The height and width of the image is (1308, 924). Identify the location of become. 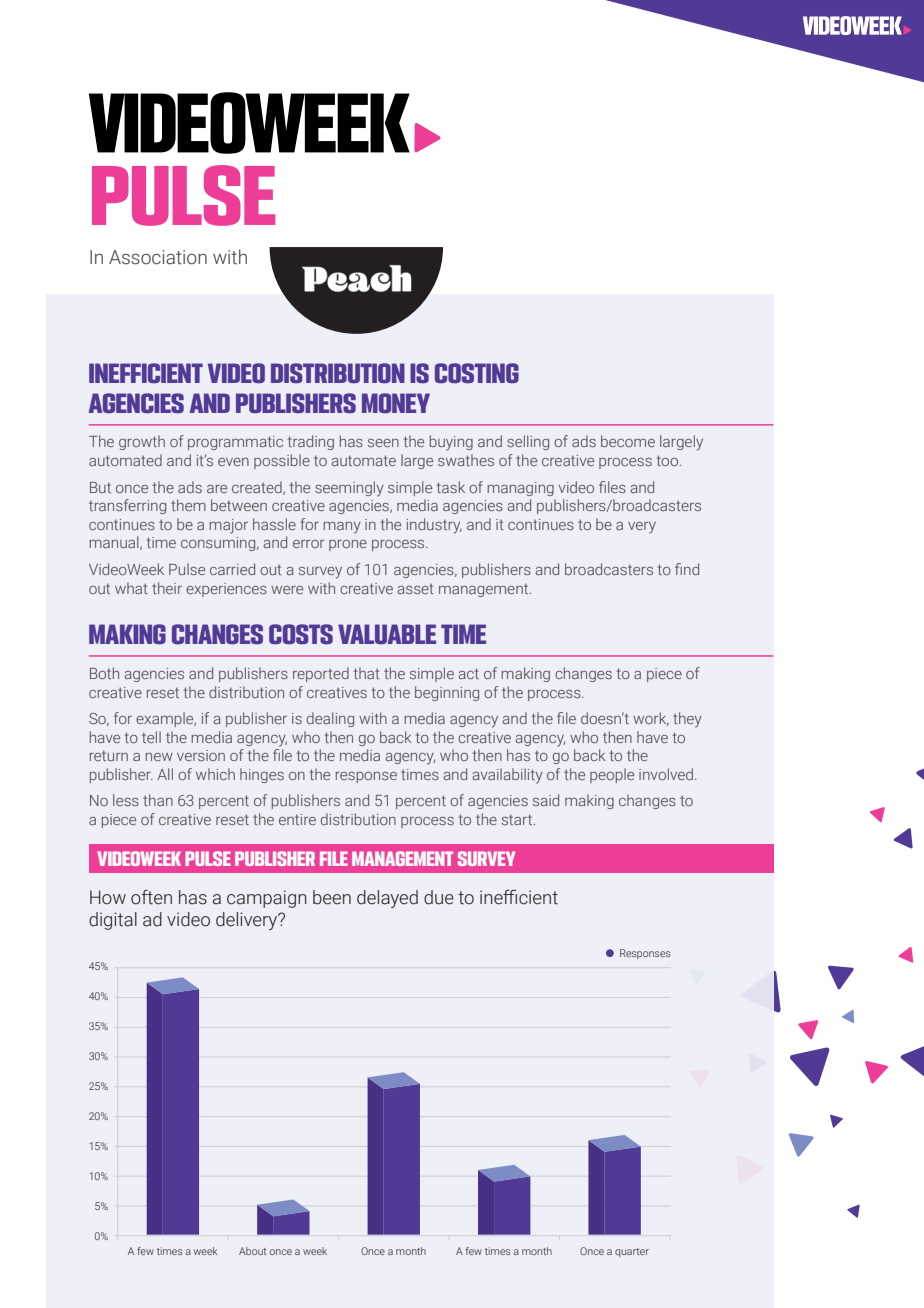
(628, 441).
